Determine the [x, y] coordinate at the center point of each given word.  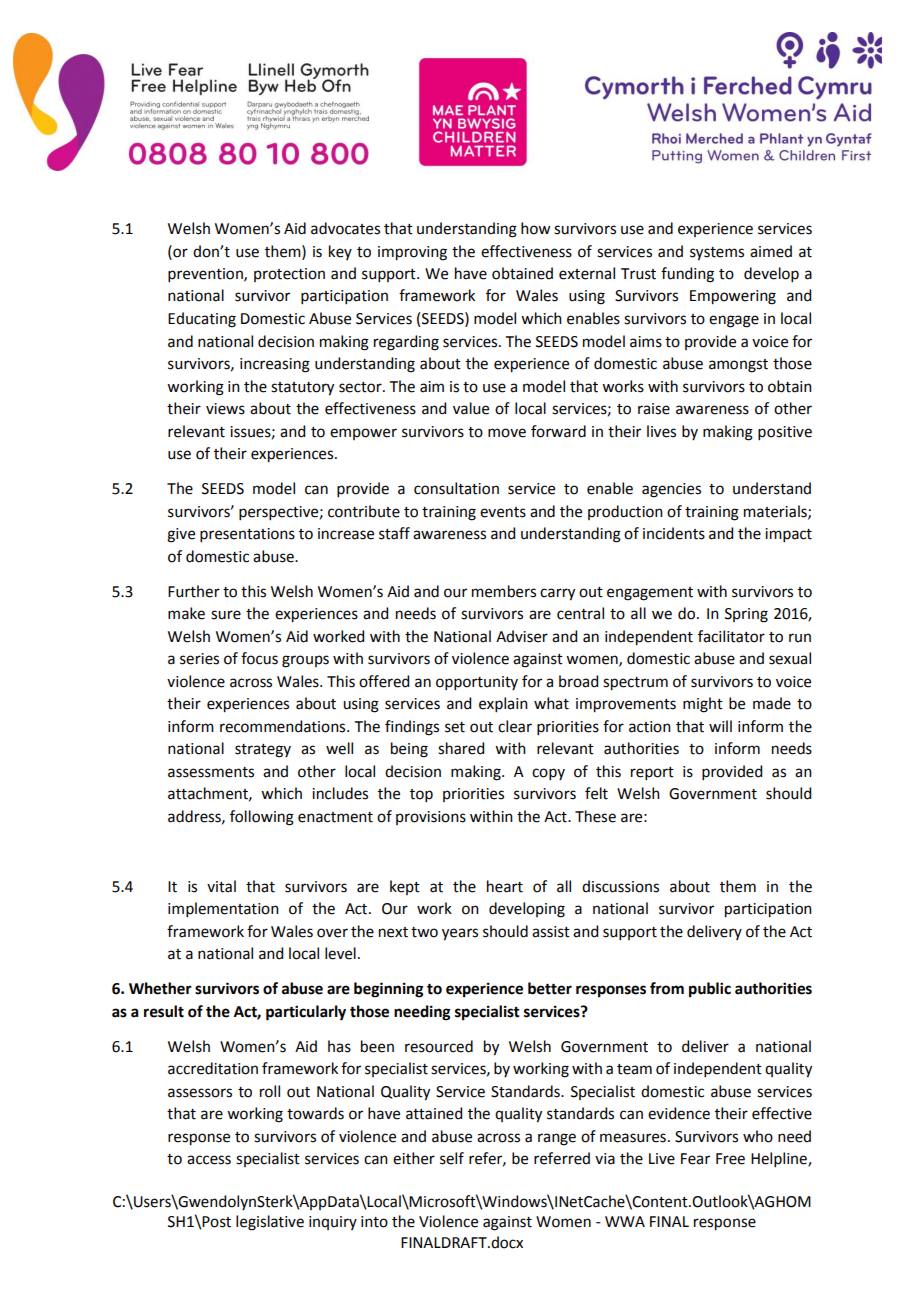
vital [221, 886]
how [535, 228]
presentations [247, 535]
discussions [620, 886]
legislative [270, 1223]
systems [717, 254]
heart [505, 886]
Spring [746, 615]
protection [289, 275]
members [504, 591]
